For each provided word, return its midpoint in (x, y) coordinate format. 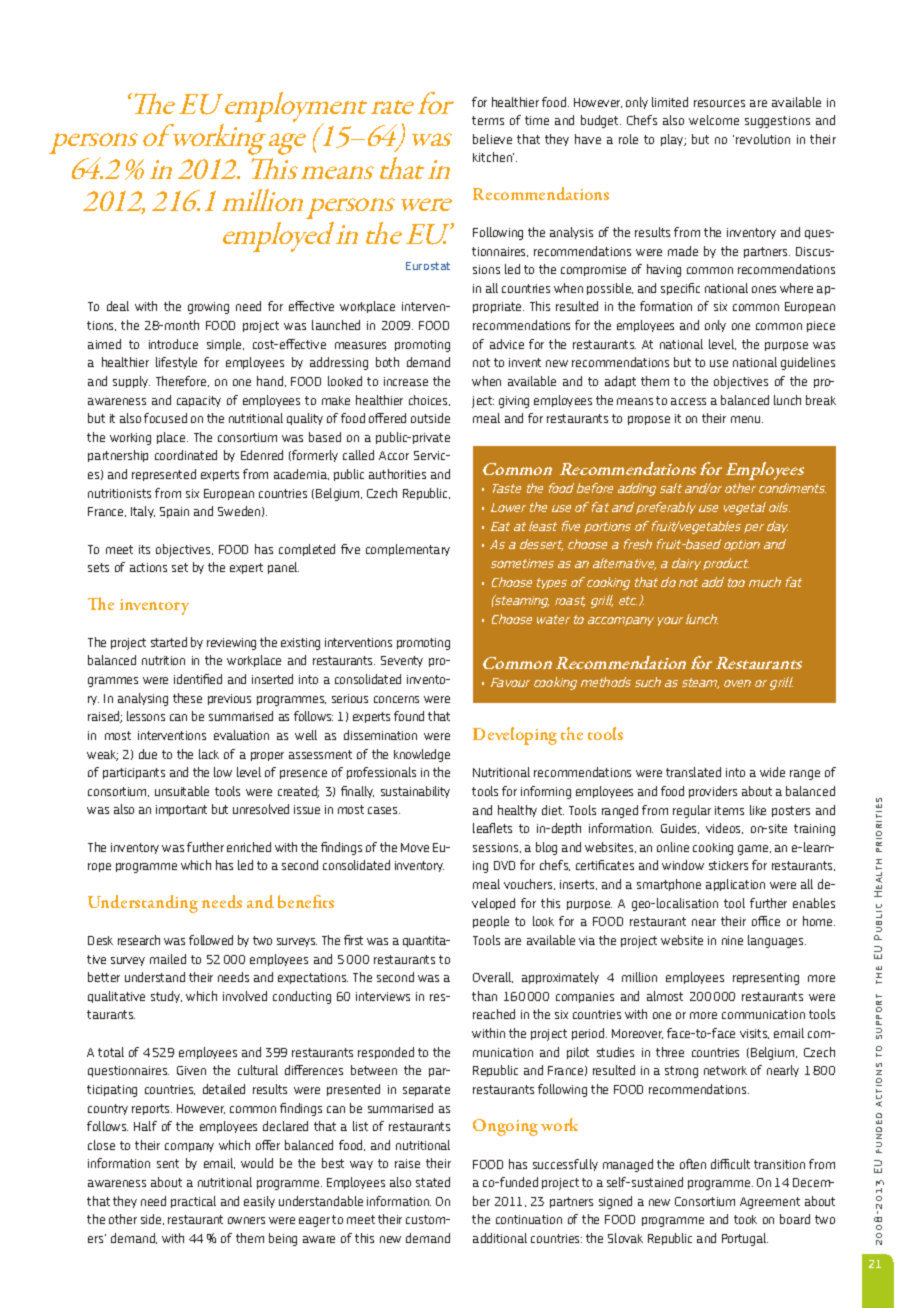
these (187, 698)
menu (747, 419)
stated (433, 1182)
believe (492, 139)
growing (208, 308)
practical (193, 1202)
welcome (714, 120)
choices (429, 400)
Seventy (402, 661)
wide (772, 772)
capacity (199, 401)
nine (732, 940)
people (491, 922)
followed (211, 940)
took (745, 1219)
